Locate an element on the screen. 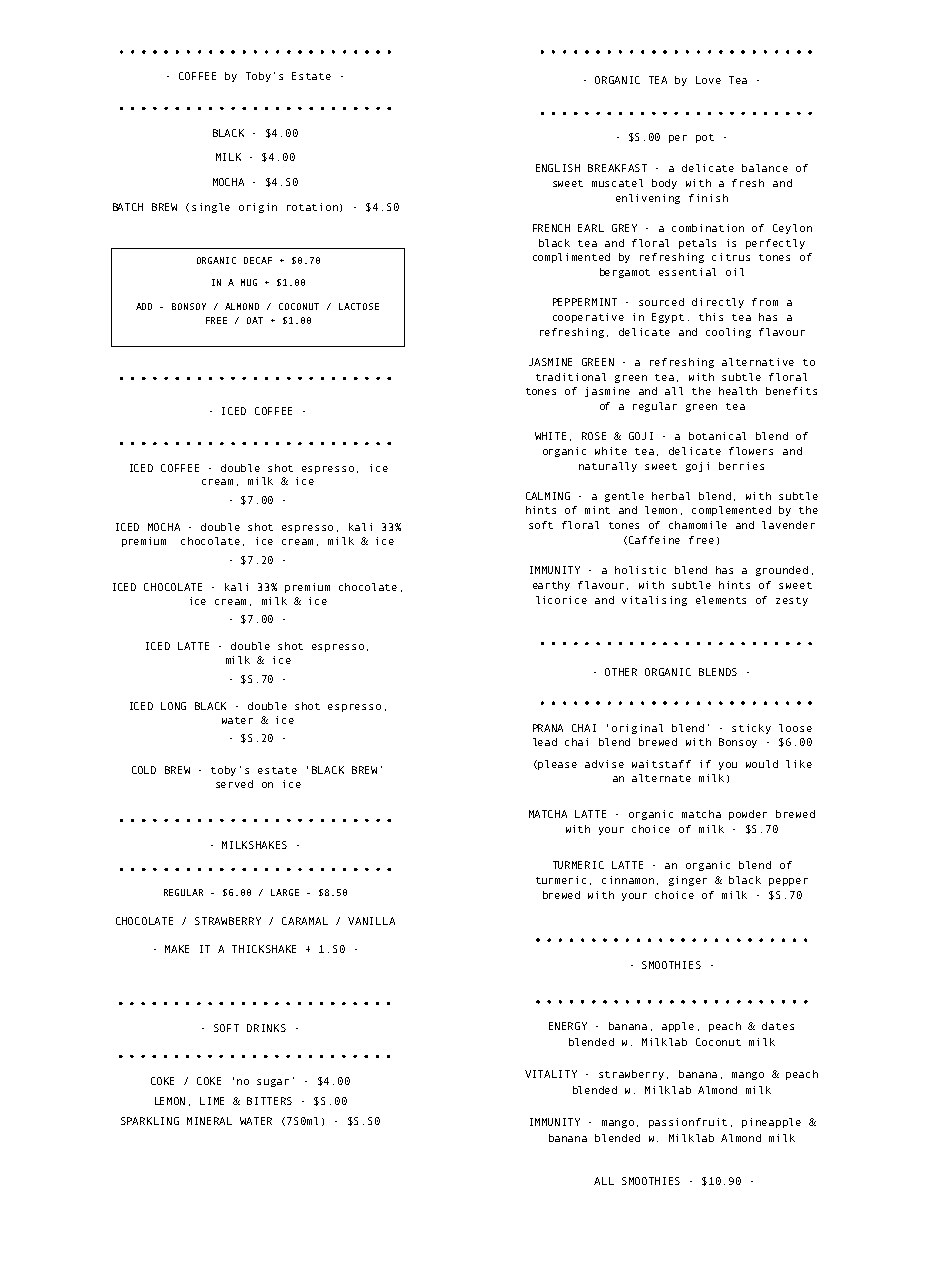 The image size is (952, 1270). served is located at coordinates (234, 784).
